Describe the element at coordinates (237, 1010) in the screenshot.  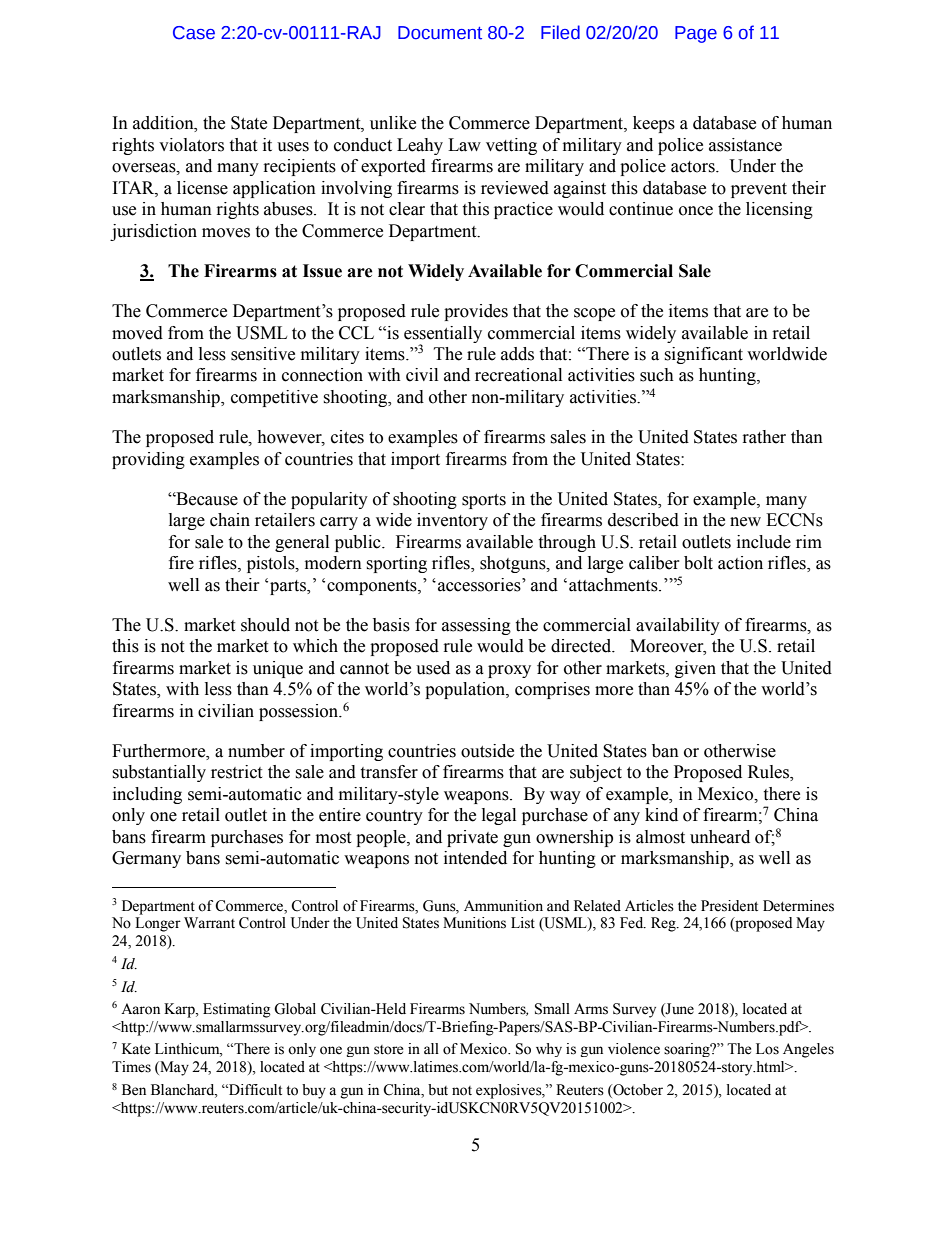
I see `Estimating` at that location.
